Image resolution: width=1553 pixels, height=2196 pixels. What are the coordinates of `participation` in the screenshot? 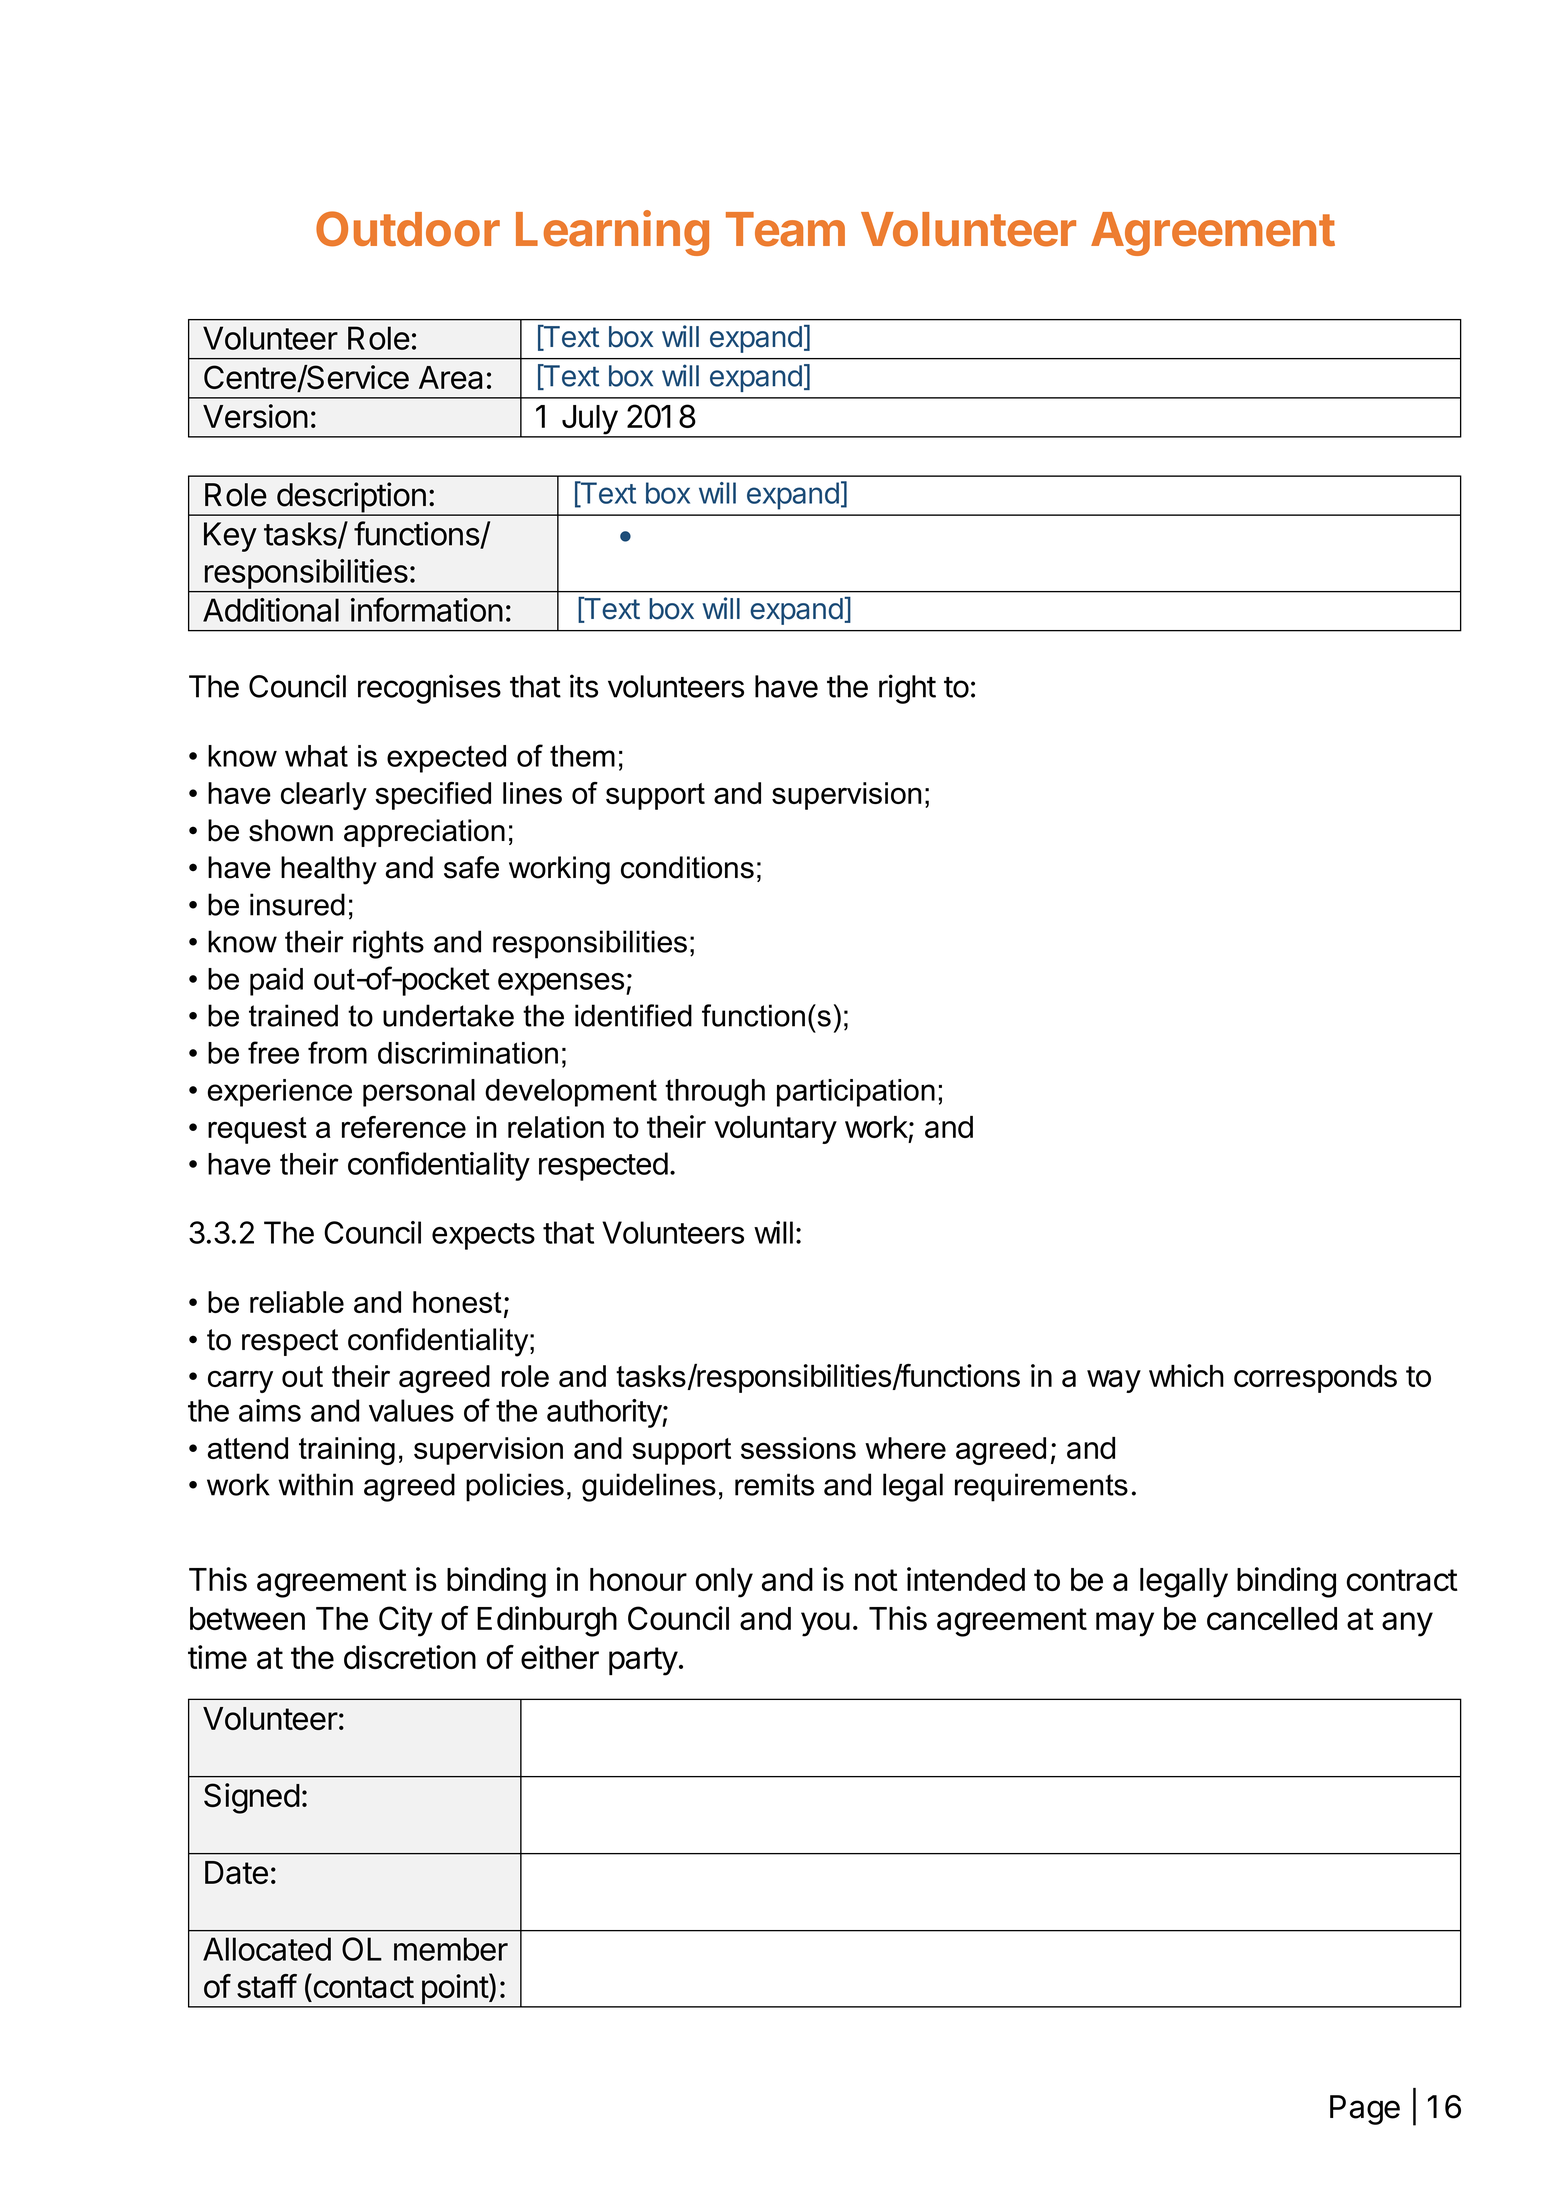 It's located at (856, 1093).
